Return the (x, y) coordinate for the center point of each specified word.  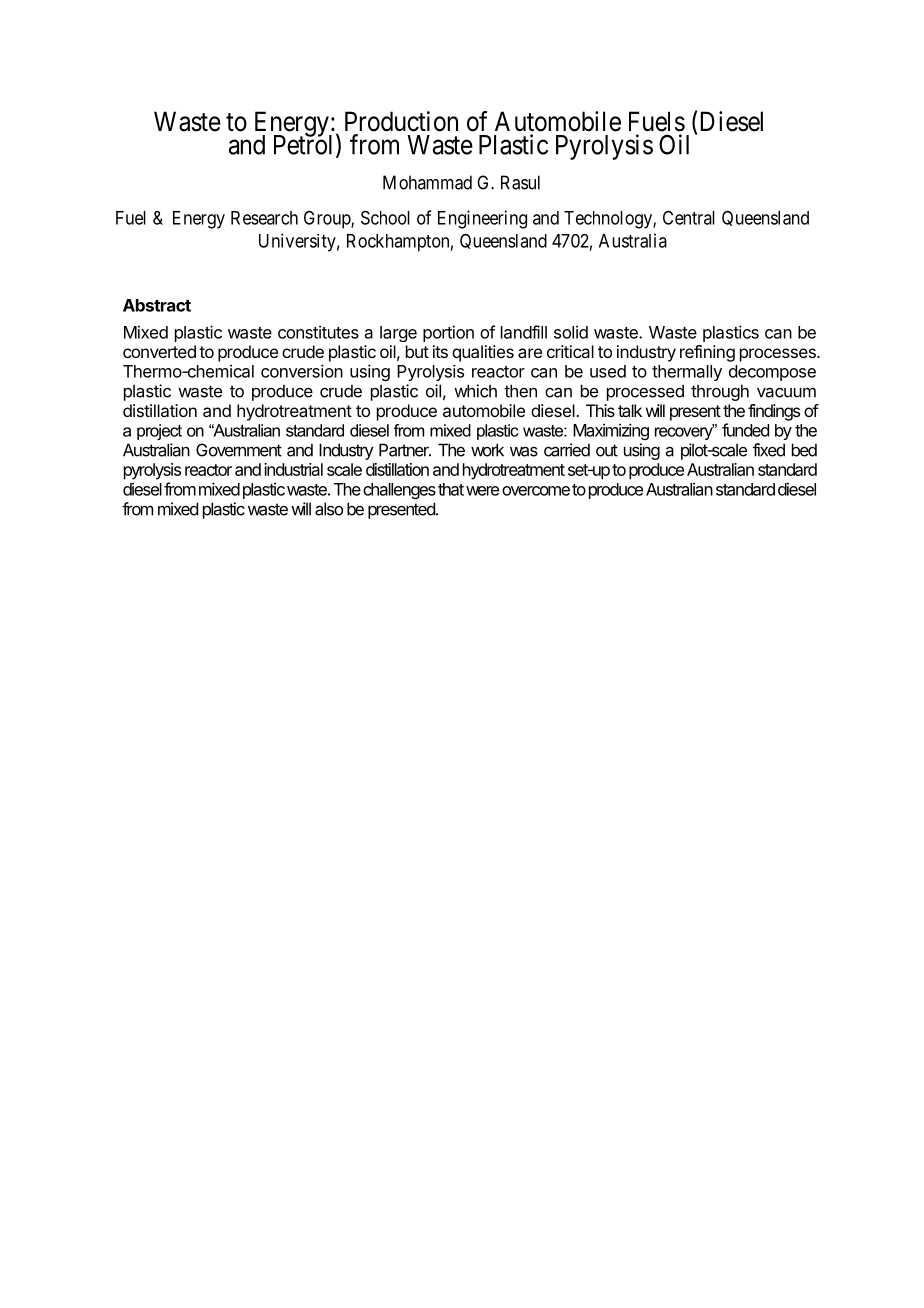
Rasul (520, 182)
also (329, 509)
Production (401, 121)
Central (689, 217)
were (482, 491)
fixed (769, 450)
